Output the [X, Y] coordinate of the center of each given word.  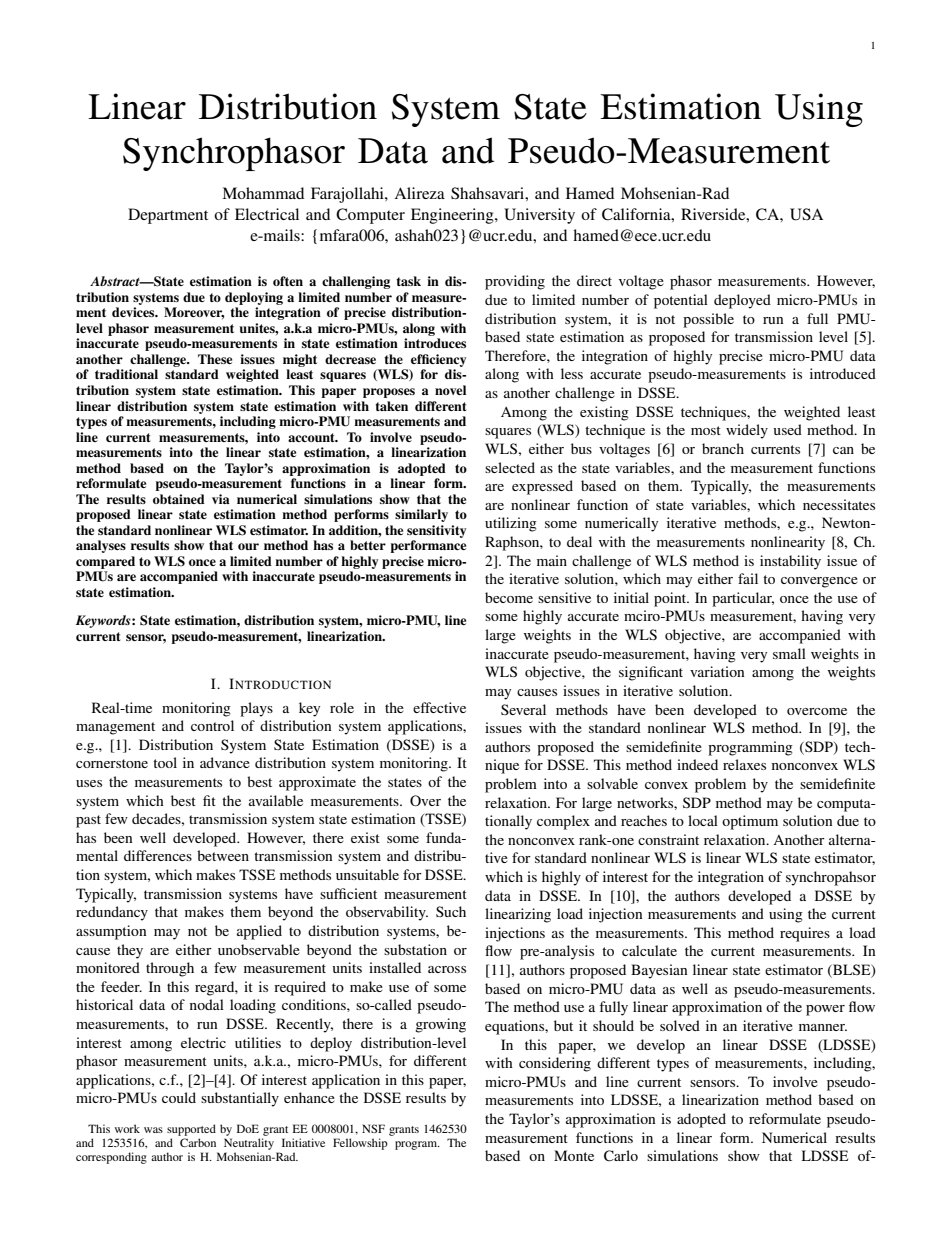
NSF [373, 1128]
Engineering [453, 216]
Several [523, 709]
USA [806, 214]
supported [191, 1130]
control [212, 725]
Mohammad [263, 193]
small [789, 653]
